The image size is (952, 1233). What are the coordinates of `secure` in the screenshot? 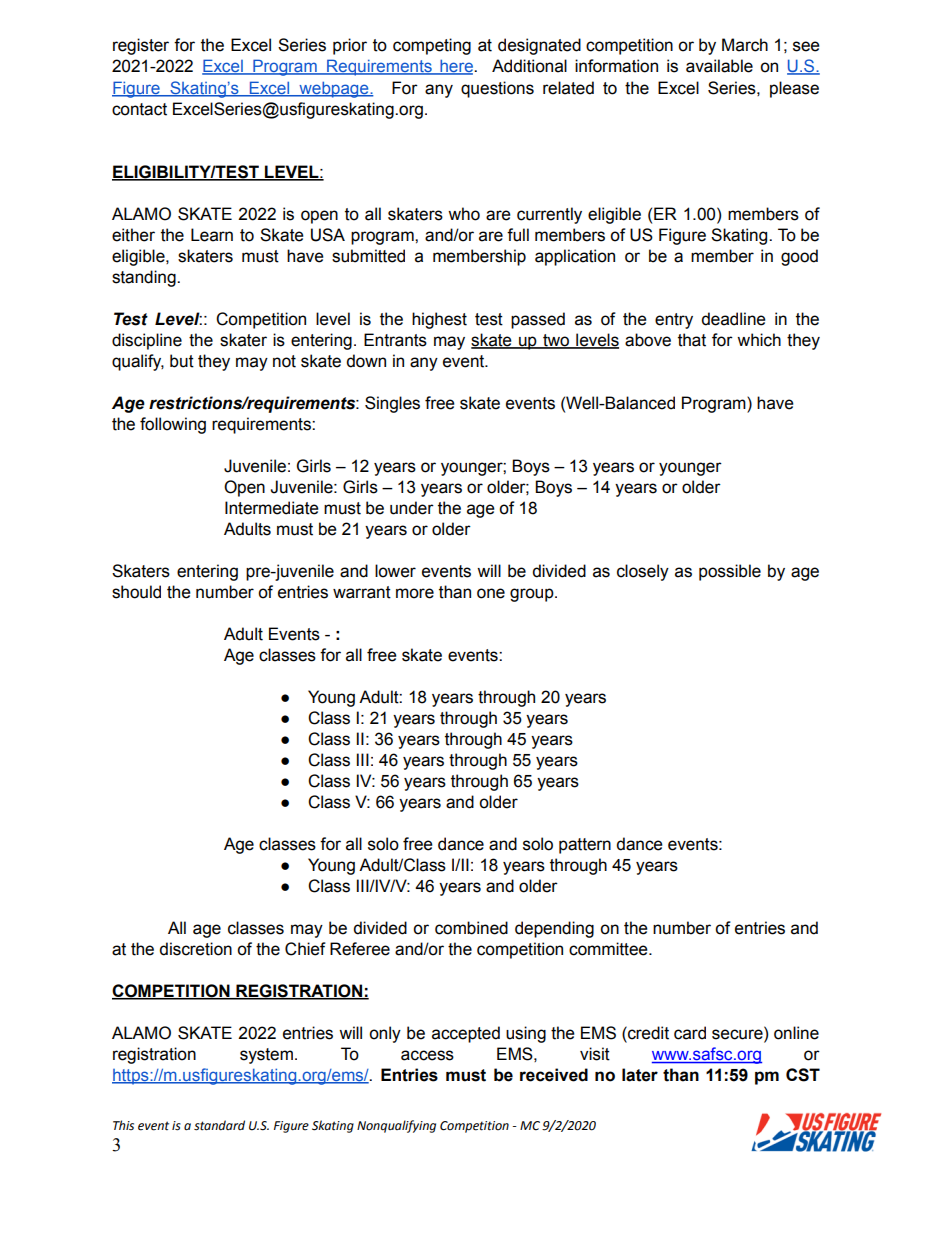 It's located at (738, 1035).
